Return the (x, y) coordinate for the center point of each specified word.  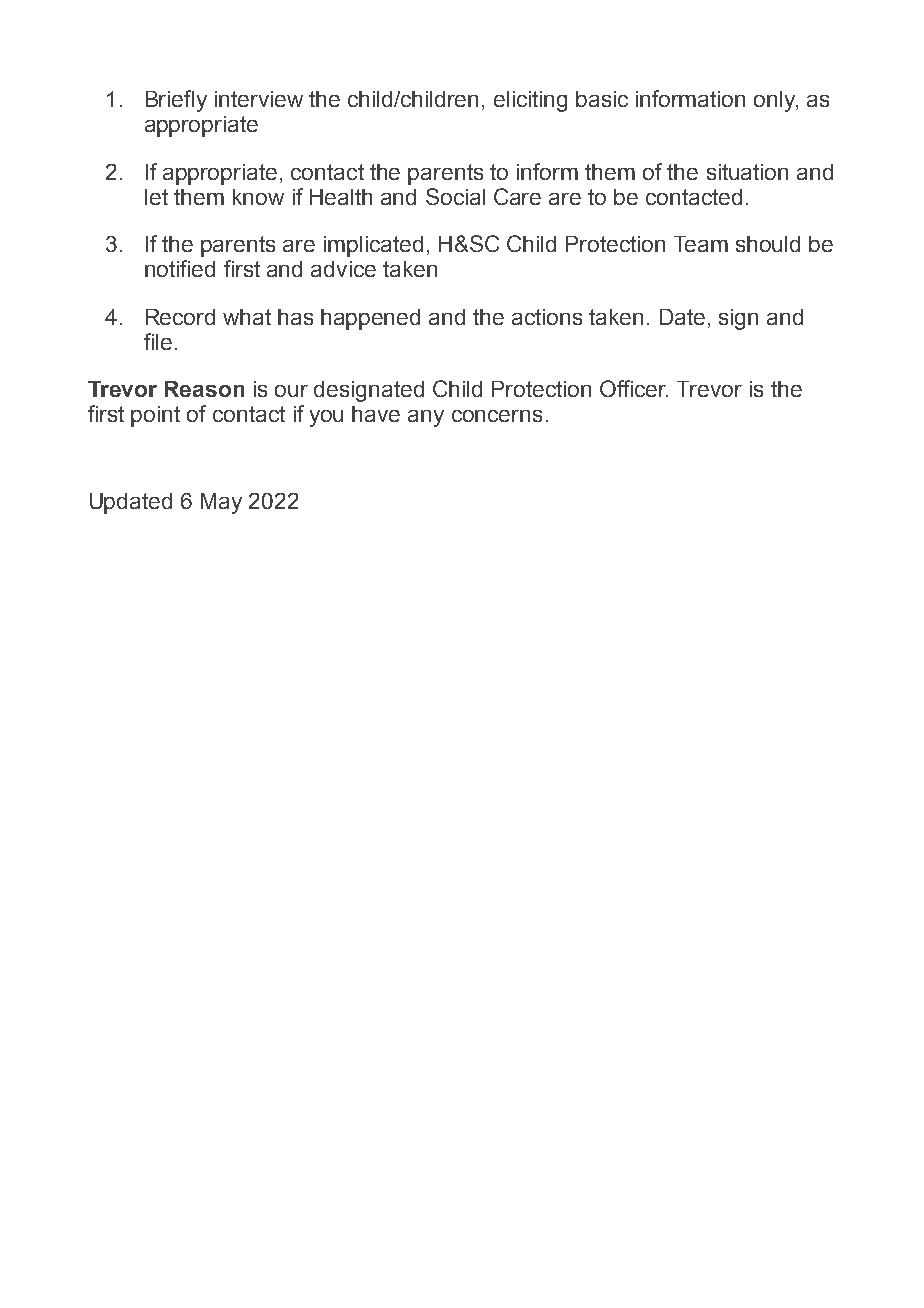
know (258, 197)
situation (747, 172)
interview (259, 99)
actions (547, 317)
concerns (497, 416)
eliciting (530, 101)
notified (180, 268)
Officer (634, 388)
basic (602, 99)
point (155, 416)
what (247, 317)
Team (701, 244)
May (221, 503)
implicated (373, 246)
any (426, 418)
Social (455, 196)
